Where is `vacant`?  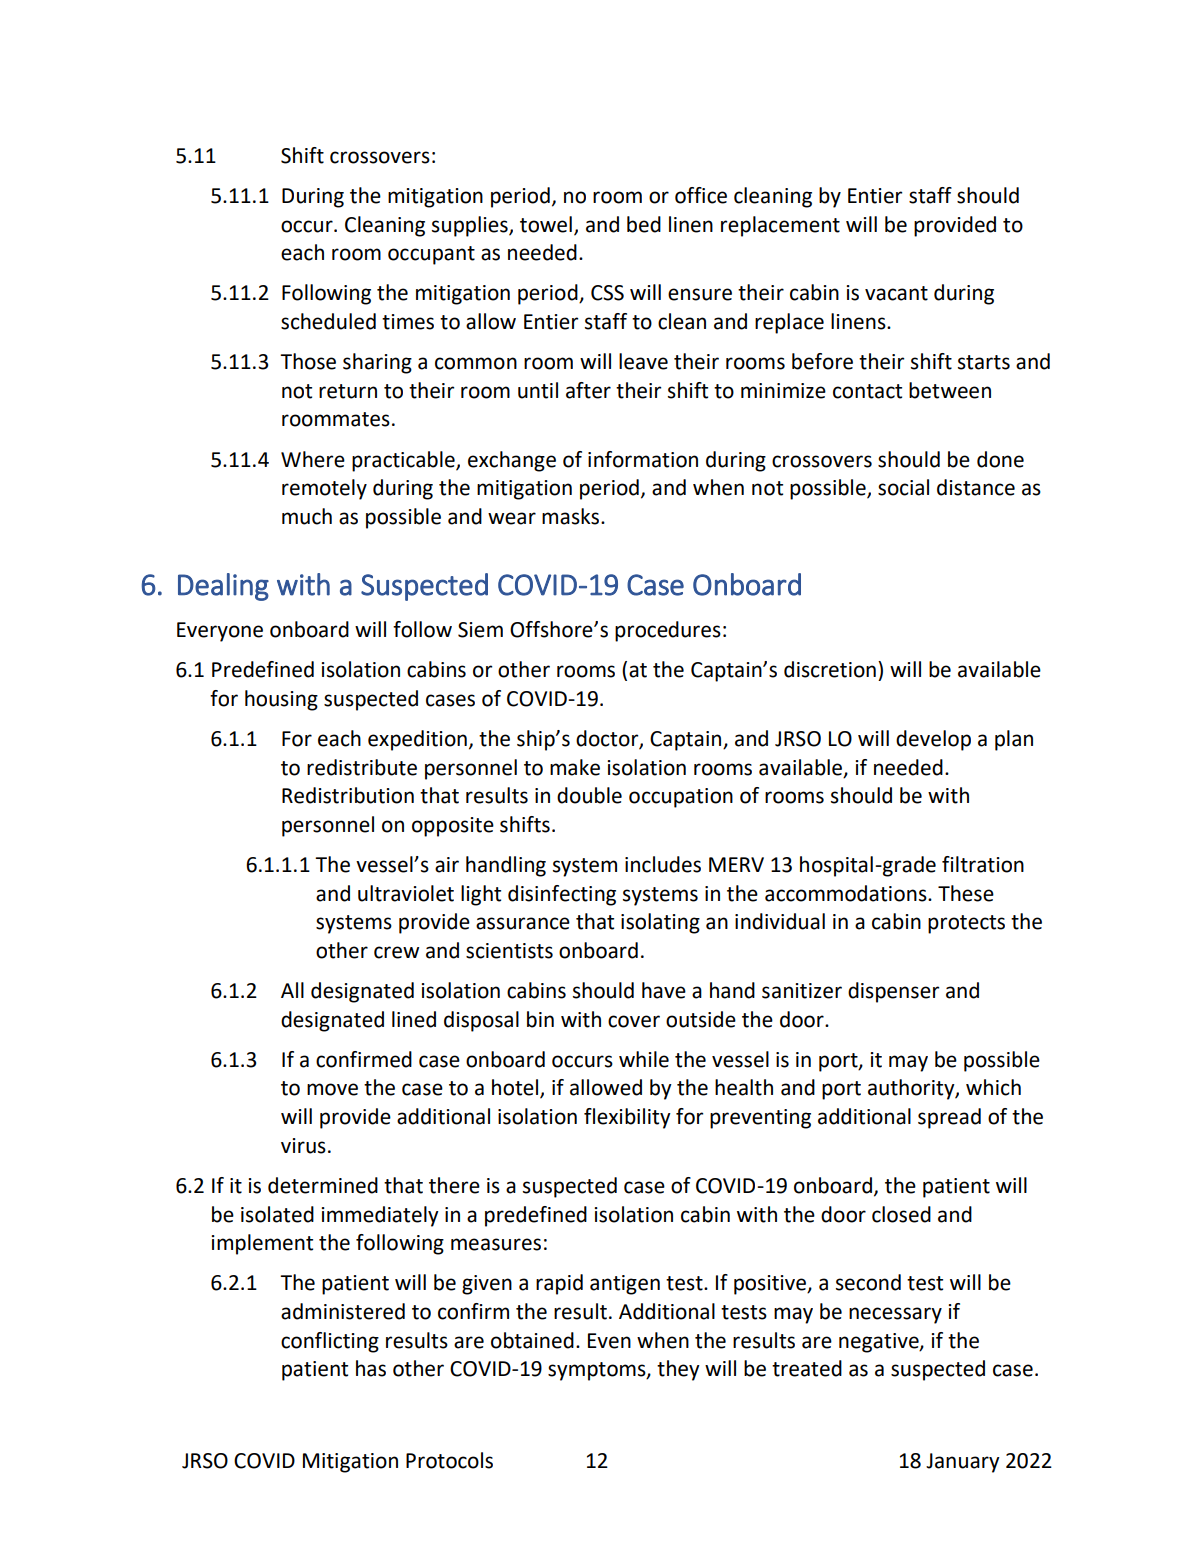
vacant is located at coordinates (896, 293).
